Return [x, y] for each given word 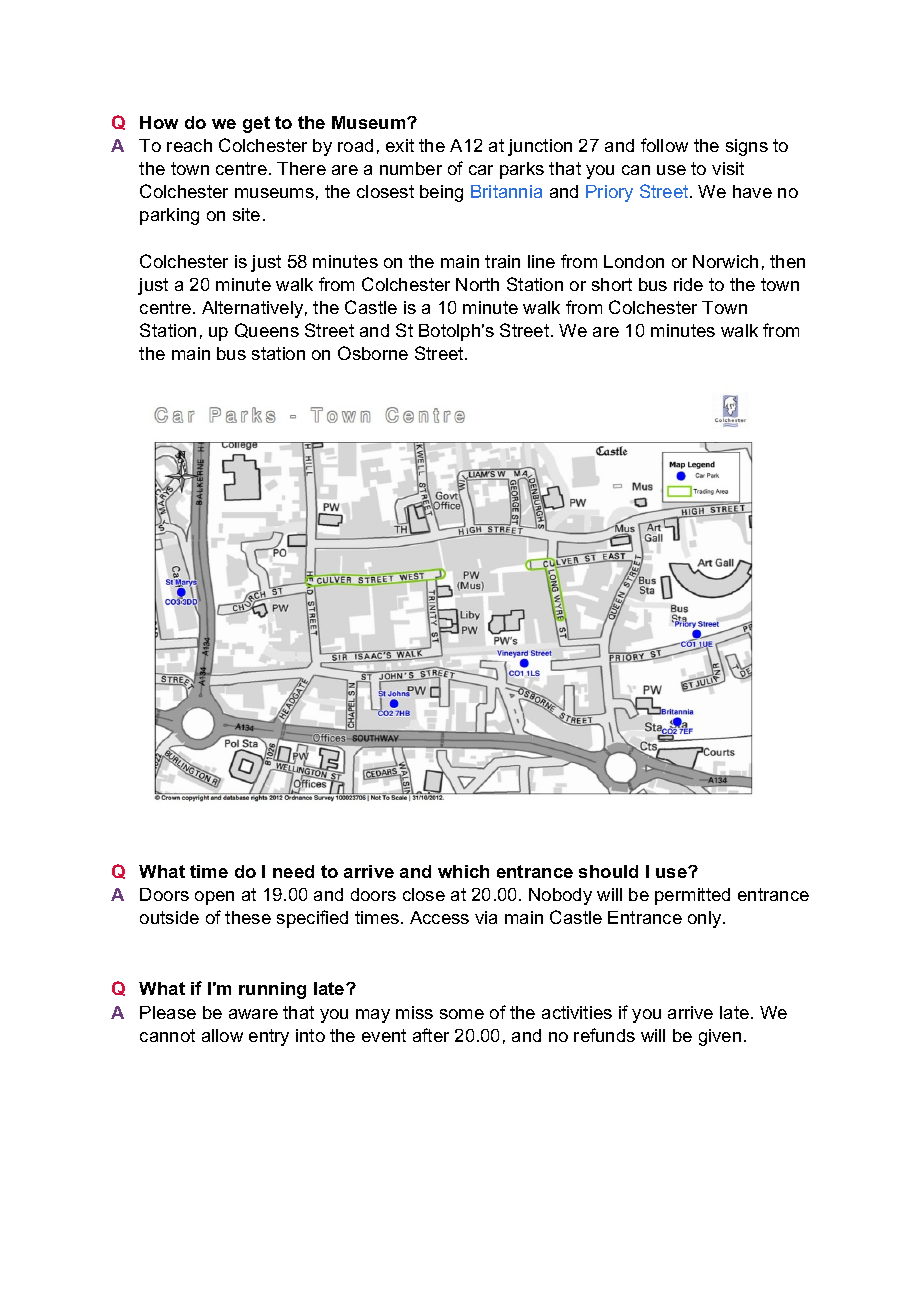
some [462, 1014]
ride [688, 284]
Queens [267, 330]
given [720, 1037]
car [481, 170]
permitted [692, 896]
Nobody [560, 896]
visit [728, 168]
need [293, 871]
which [463, 871]
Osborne [373, 353]
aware [253, 1014]
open [214, 898]
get [256, 124]
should [608, 871]
